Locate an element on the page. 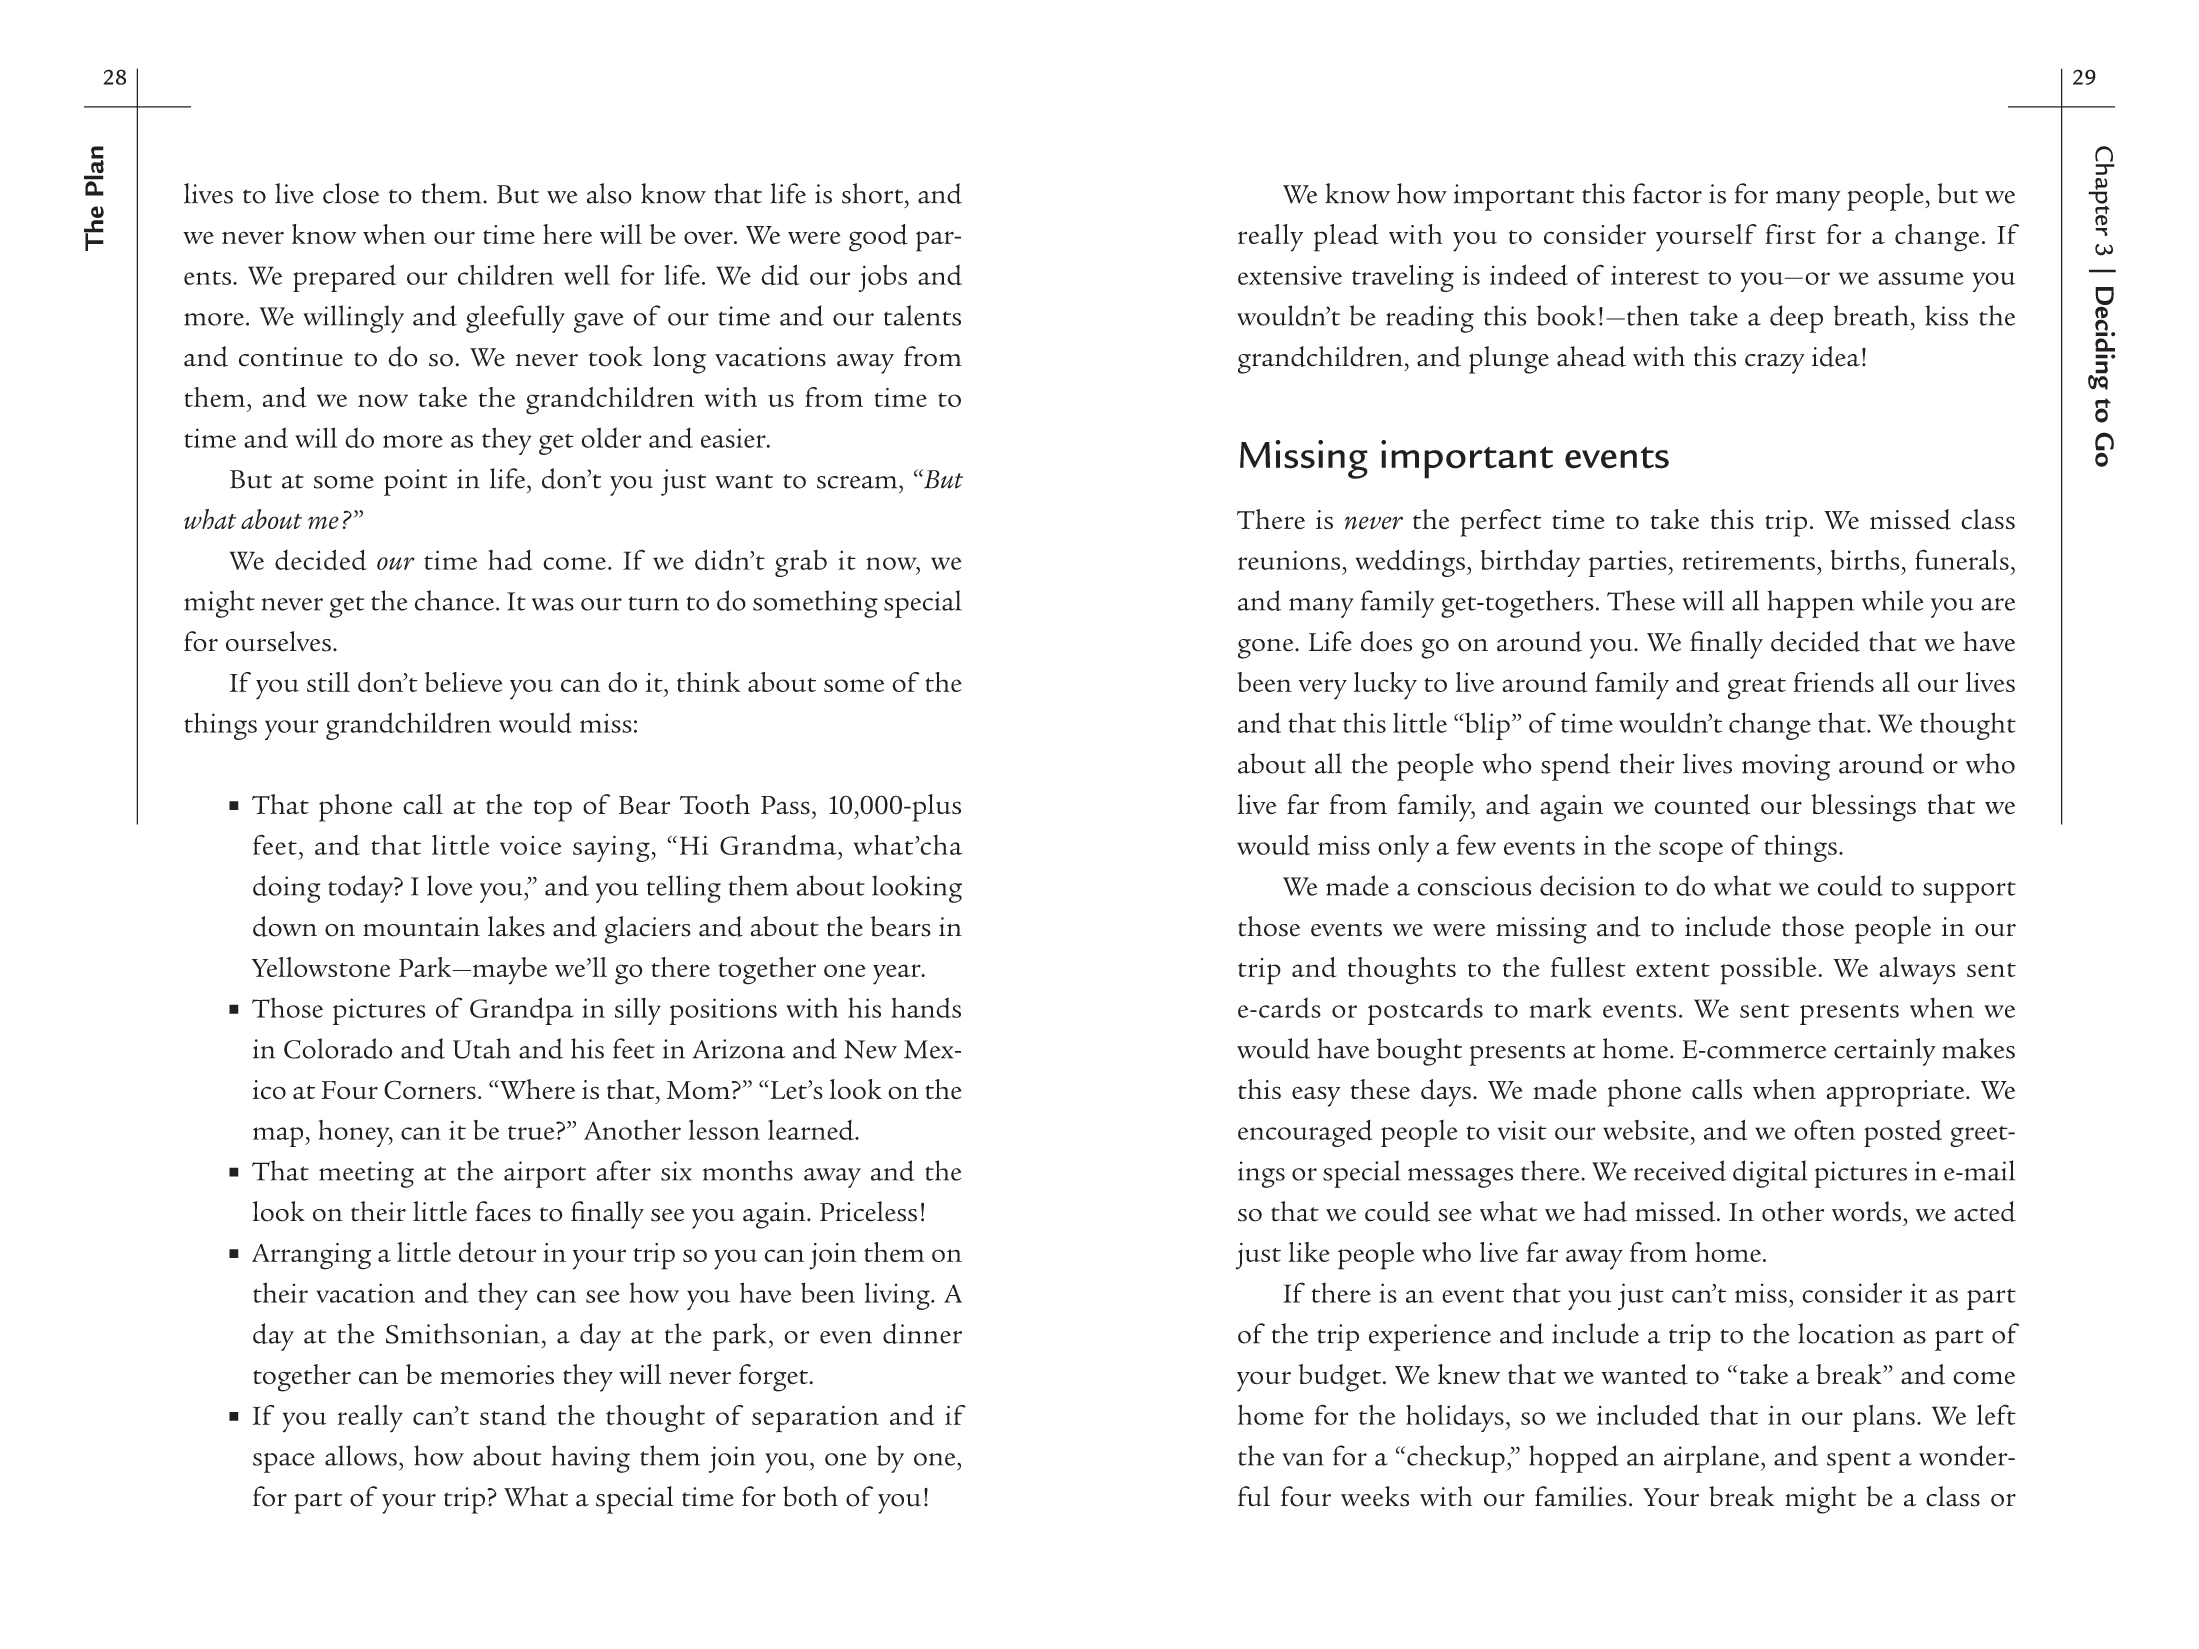 The width and height of the page is (2199, 1649). first is located at coordinates (1790, 234).
